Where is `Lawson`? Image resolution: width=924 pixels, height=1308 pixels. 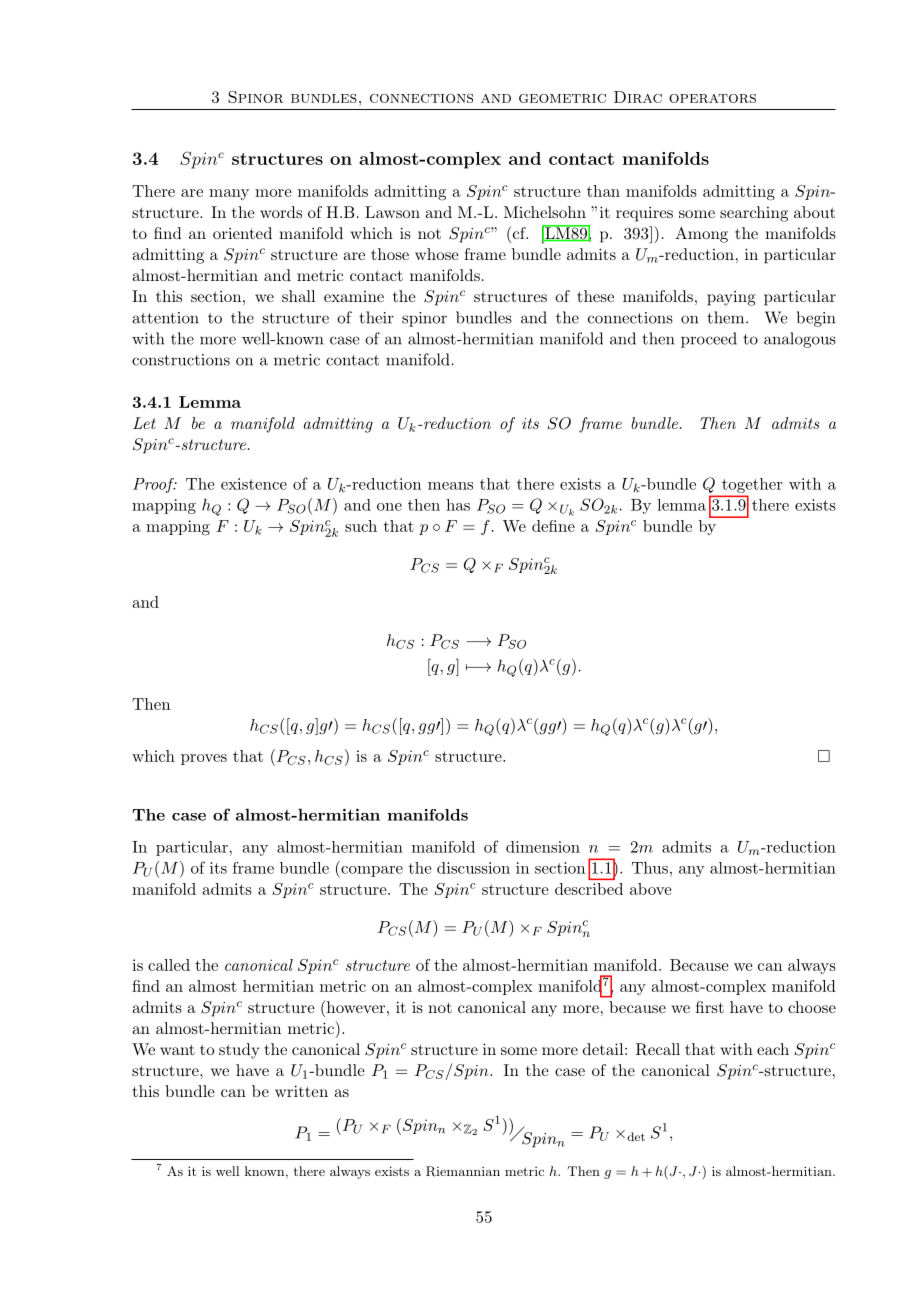
Lawson is located at coordinates (392, 212).
